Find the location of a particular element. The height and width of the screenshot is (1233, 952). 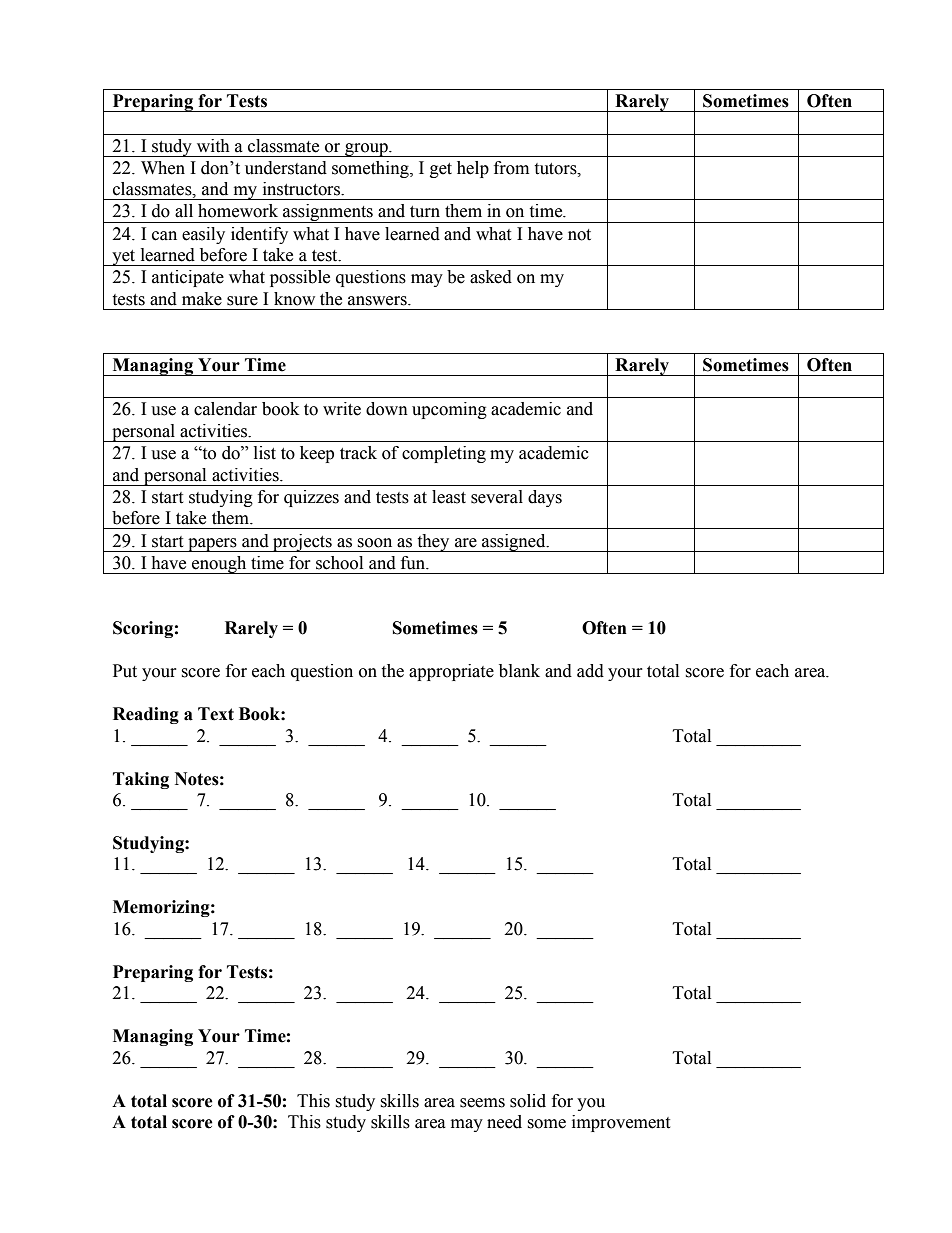

appropriate is located at coordinates (451, 672).
